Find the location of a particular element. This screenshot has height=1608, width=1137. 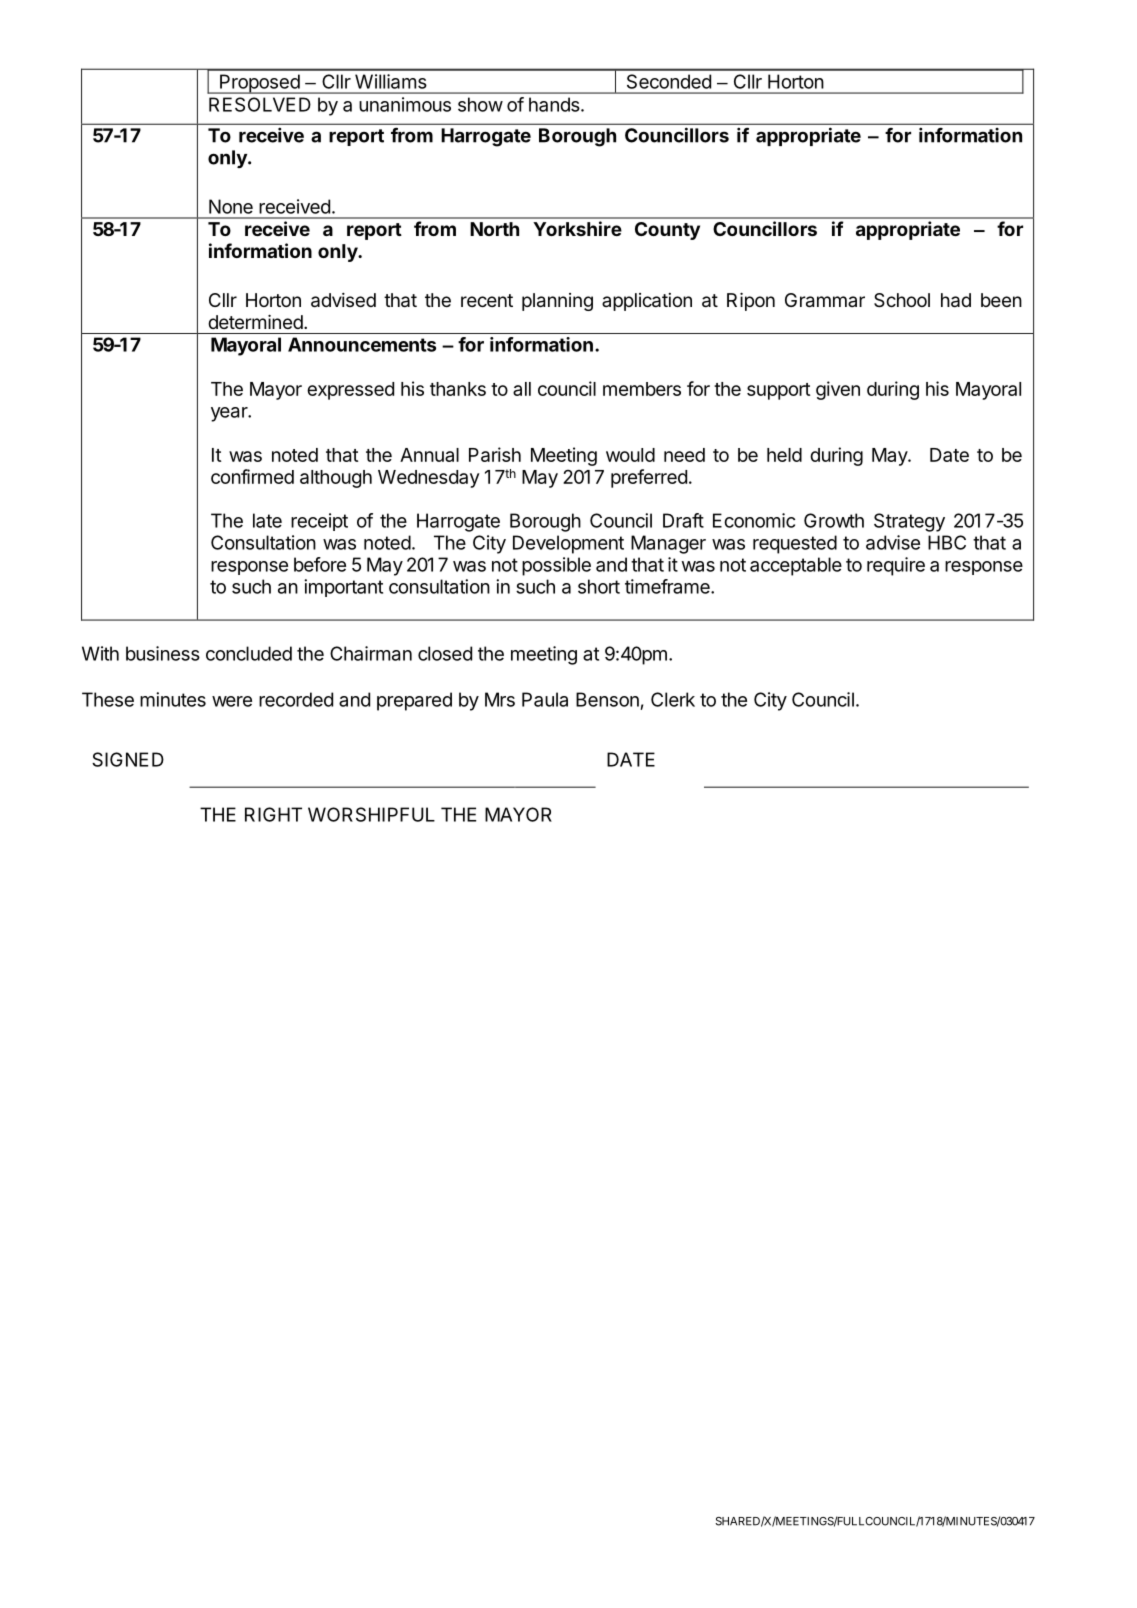

confirmed is located at coordinates (252, 476).
